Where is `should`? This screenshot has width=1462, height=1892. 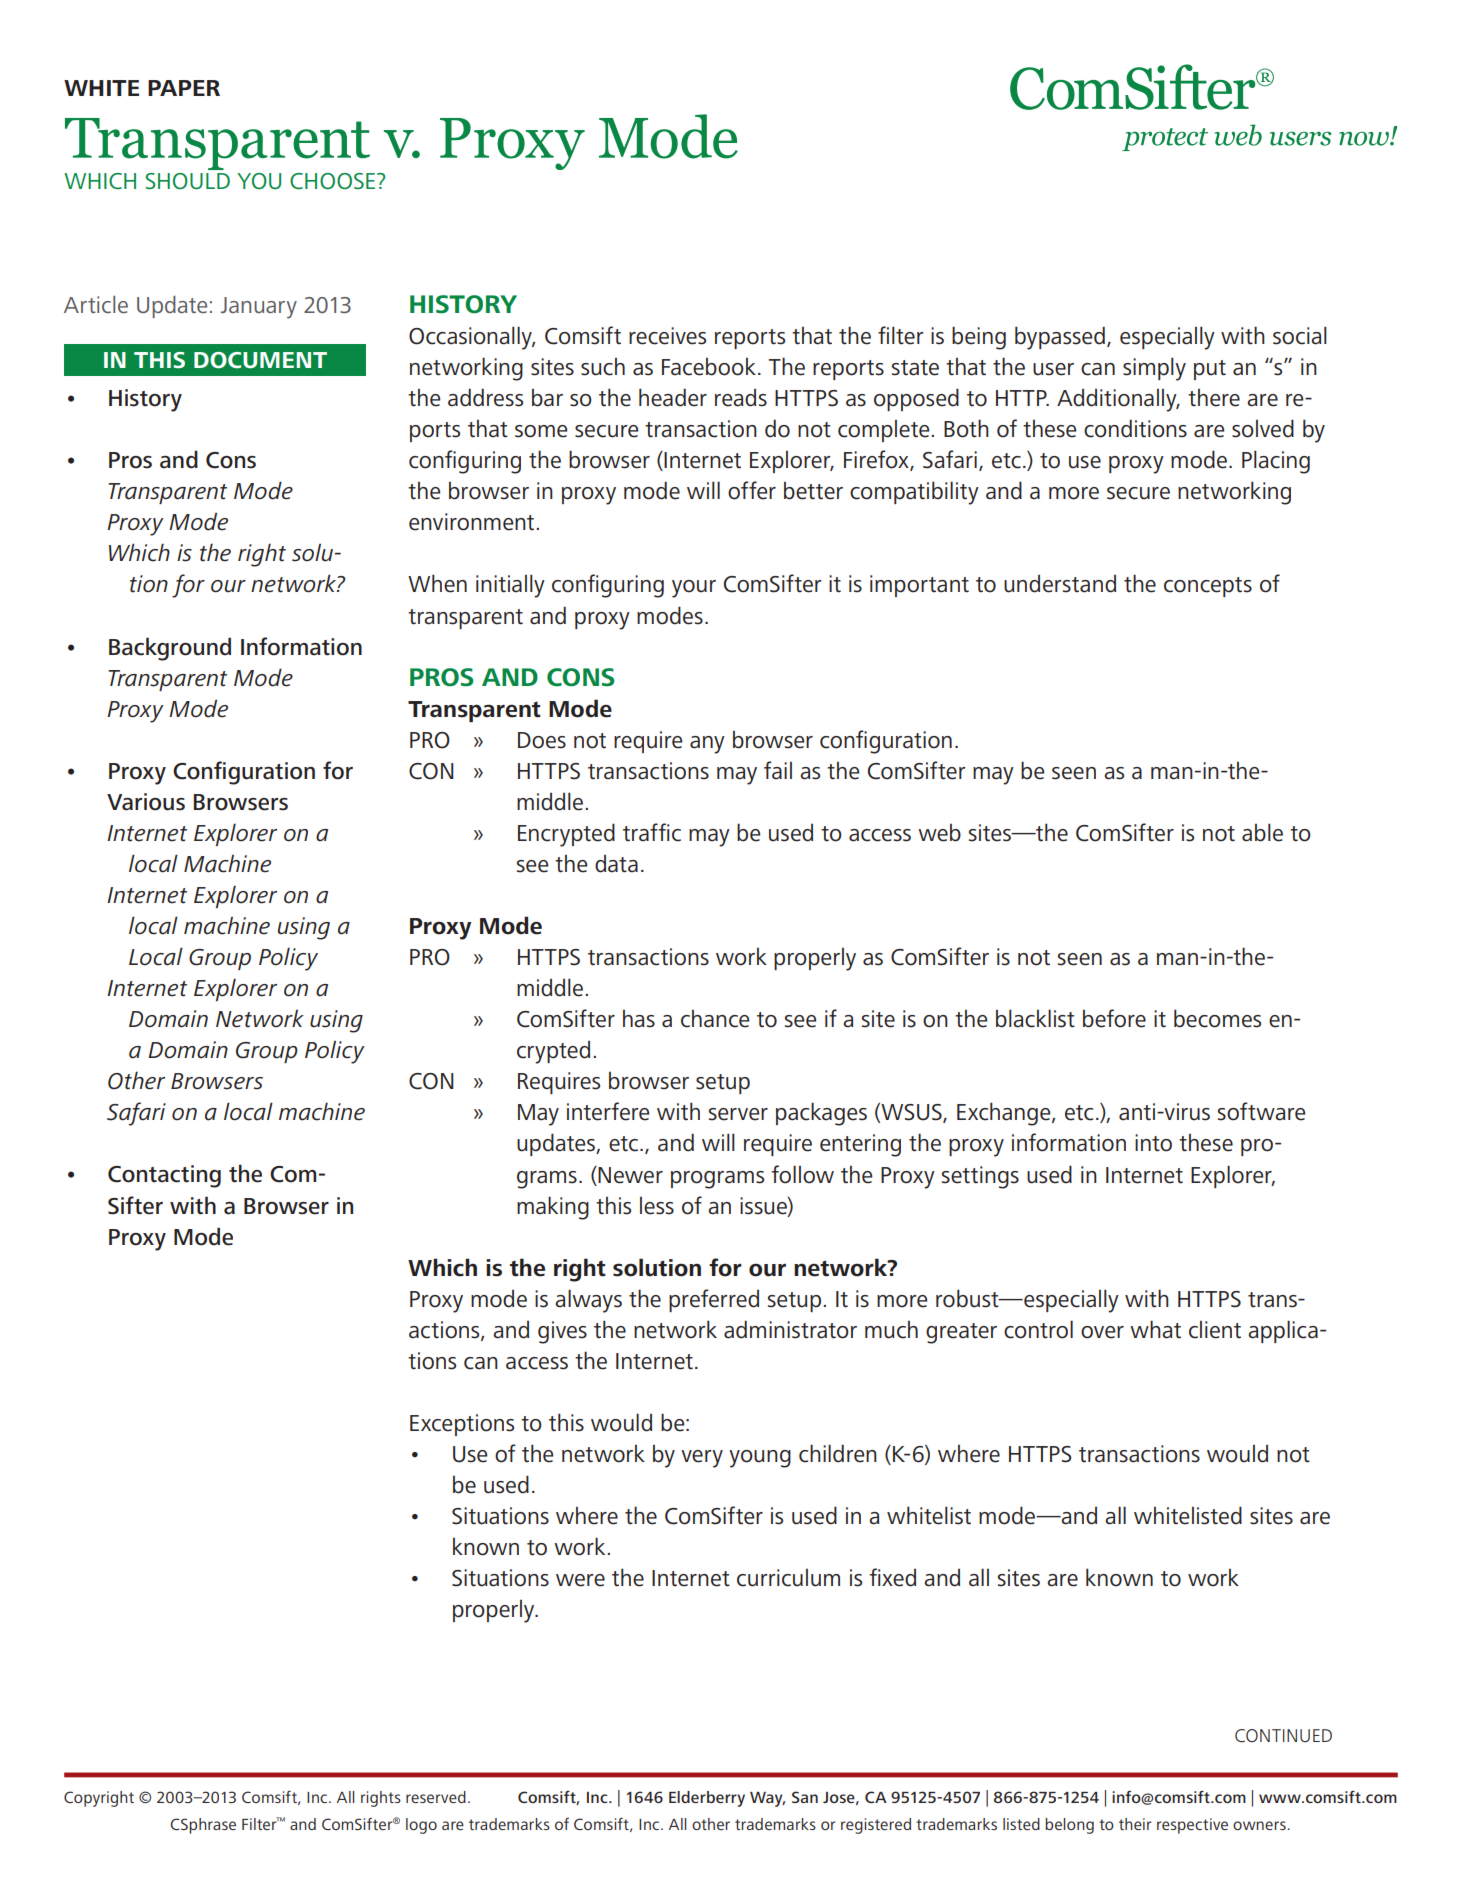 should is located at coordinates (188, 181).
